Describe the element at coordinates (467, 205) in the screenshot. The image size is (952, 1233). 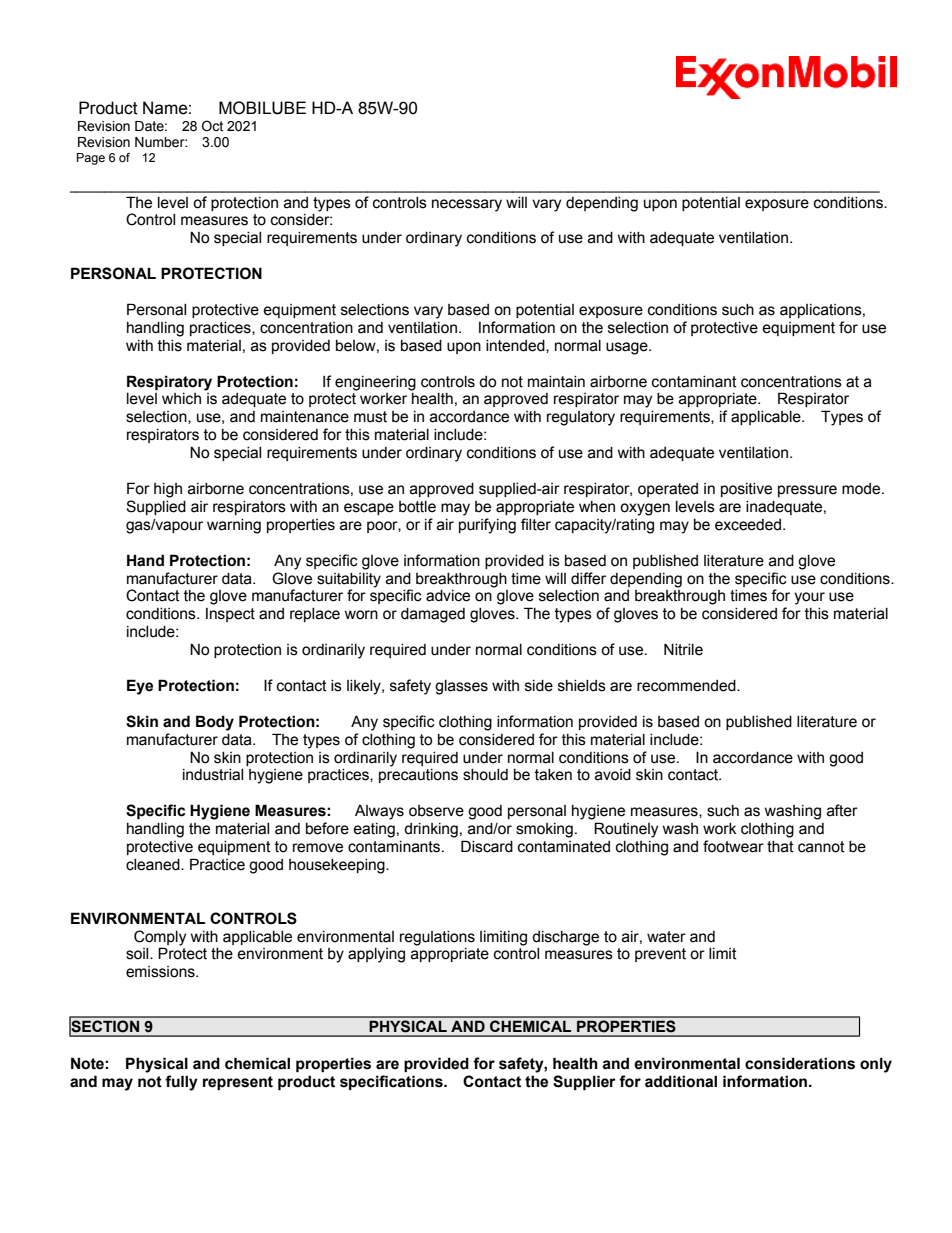
I see `necessary` at that location.
